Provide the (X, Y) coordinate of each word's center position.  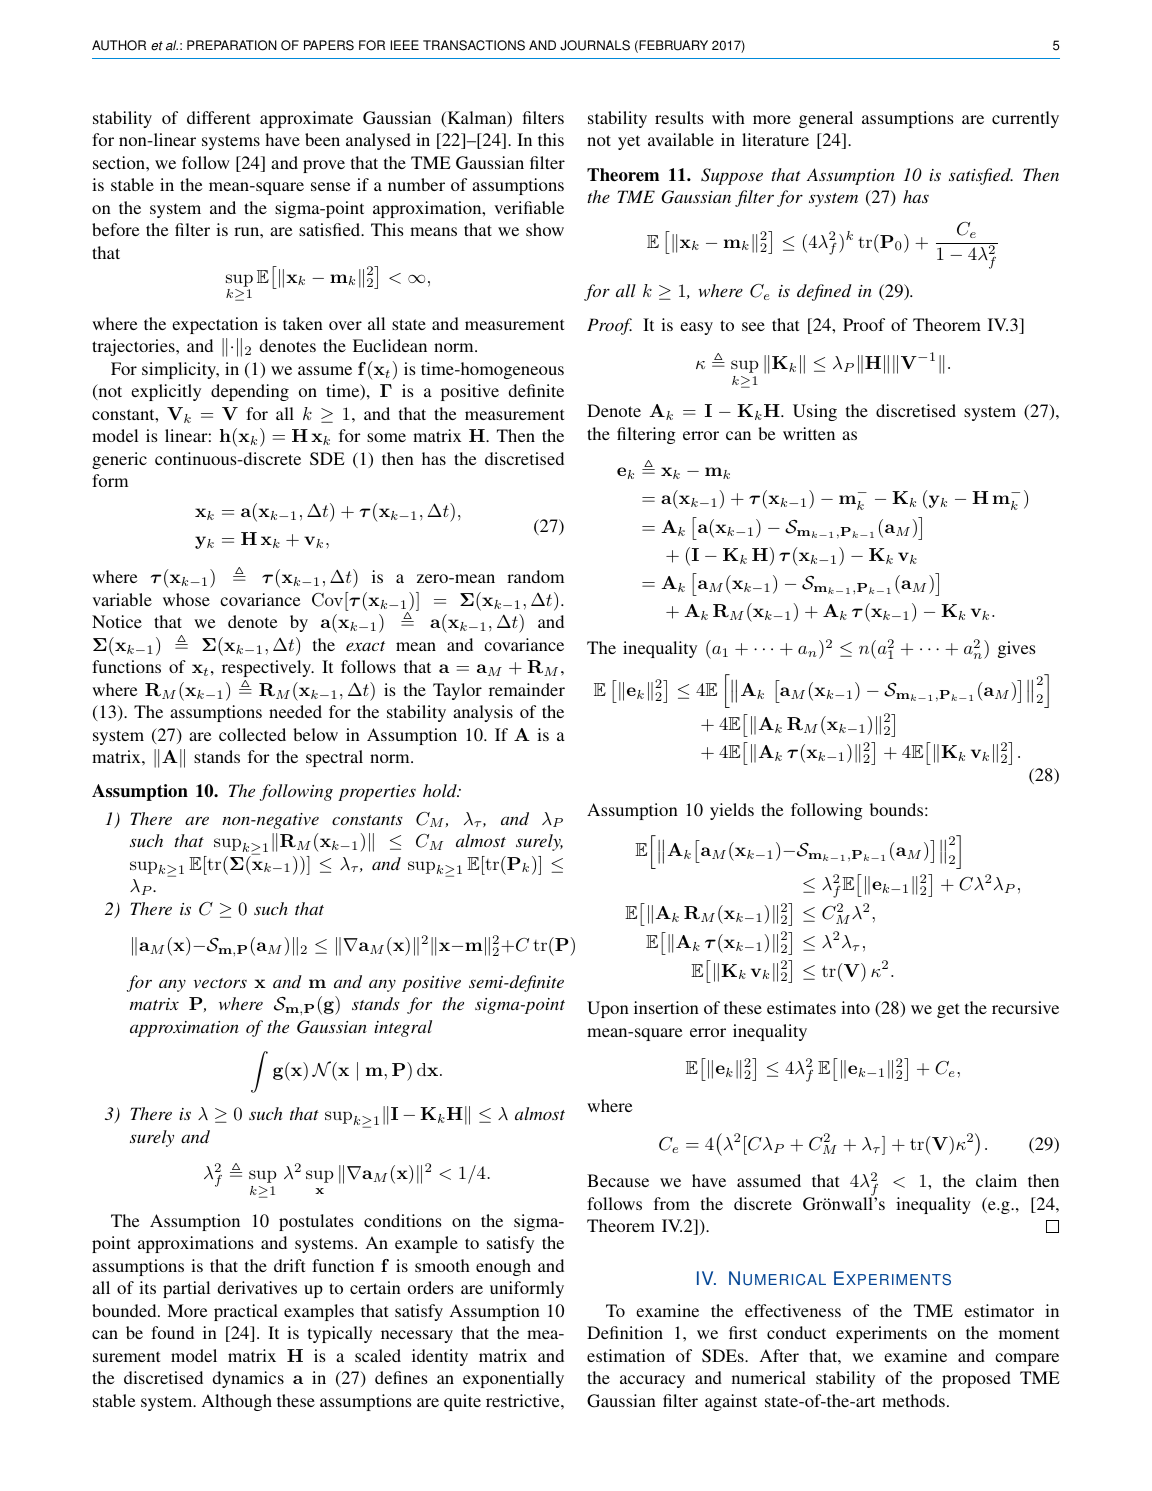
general (826, 119)
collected (252, 734)
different (218, 117)
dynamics (248, 1379)
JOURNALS (595, 45)
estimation (626, 1355)
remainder (527, 689)
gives (1016, 649)
